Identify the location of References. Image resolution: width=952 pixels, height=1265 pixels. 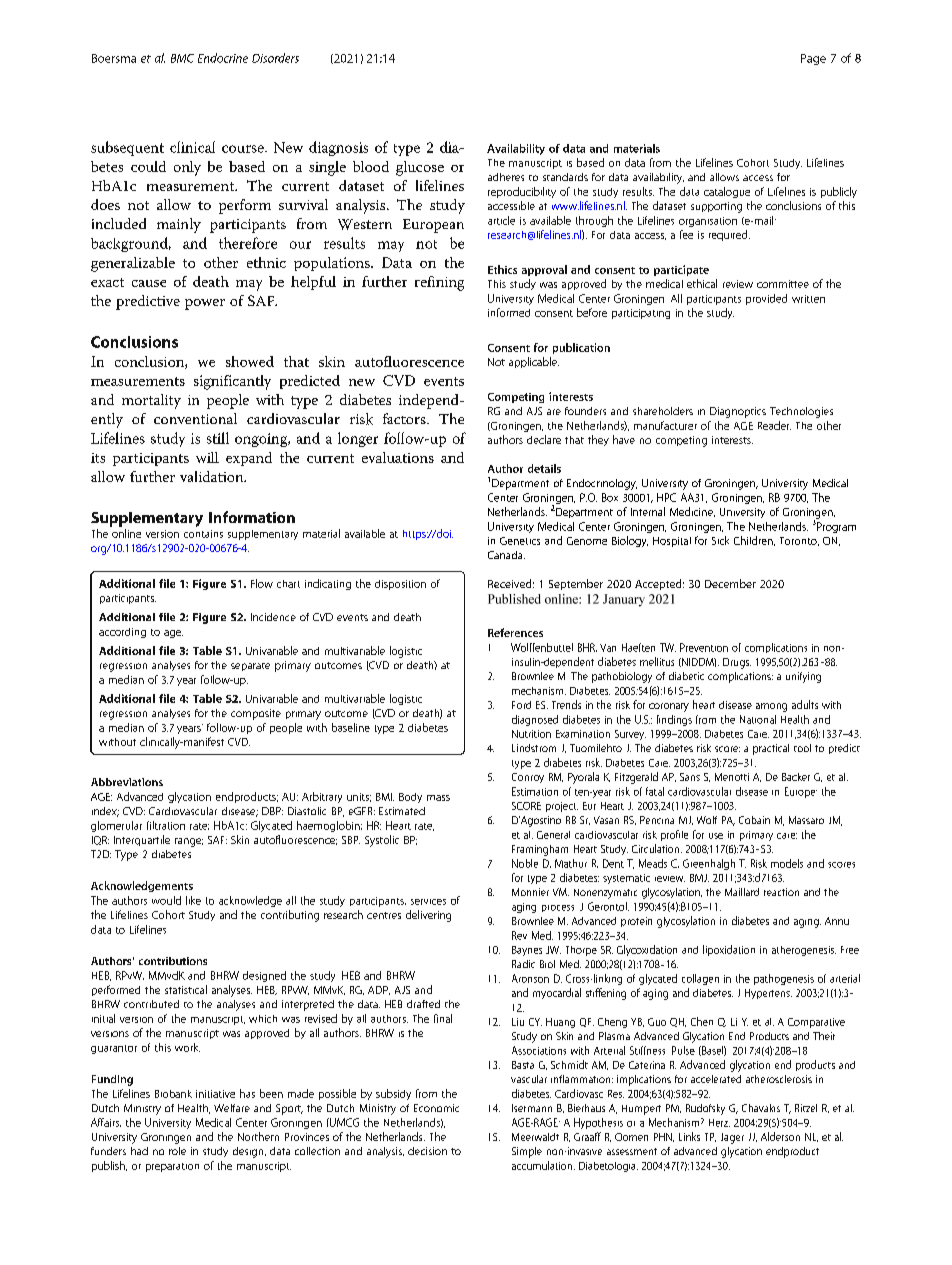
(515, 632).
